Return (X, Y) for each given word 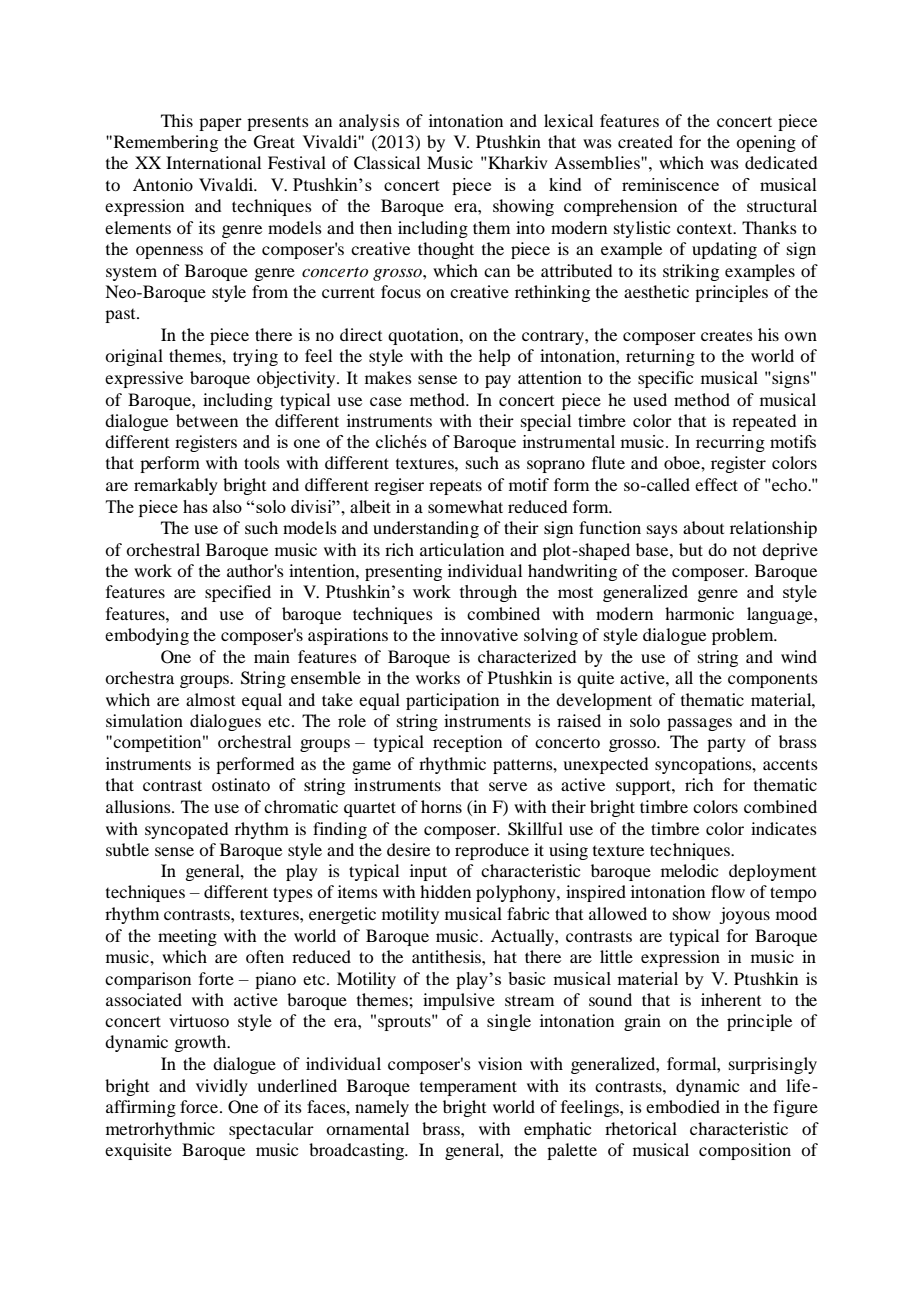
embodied (683, 1106)
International (213, 162)
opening (766, 143)
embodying (147, 636)
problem (744, 636)
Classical (387, 163)
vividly (222, 1087)
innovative (479, 634)
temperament (468, 1088)
